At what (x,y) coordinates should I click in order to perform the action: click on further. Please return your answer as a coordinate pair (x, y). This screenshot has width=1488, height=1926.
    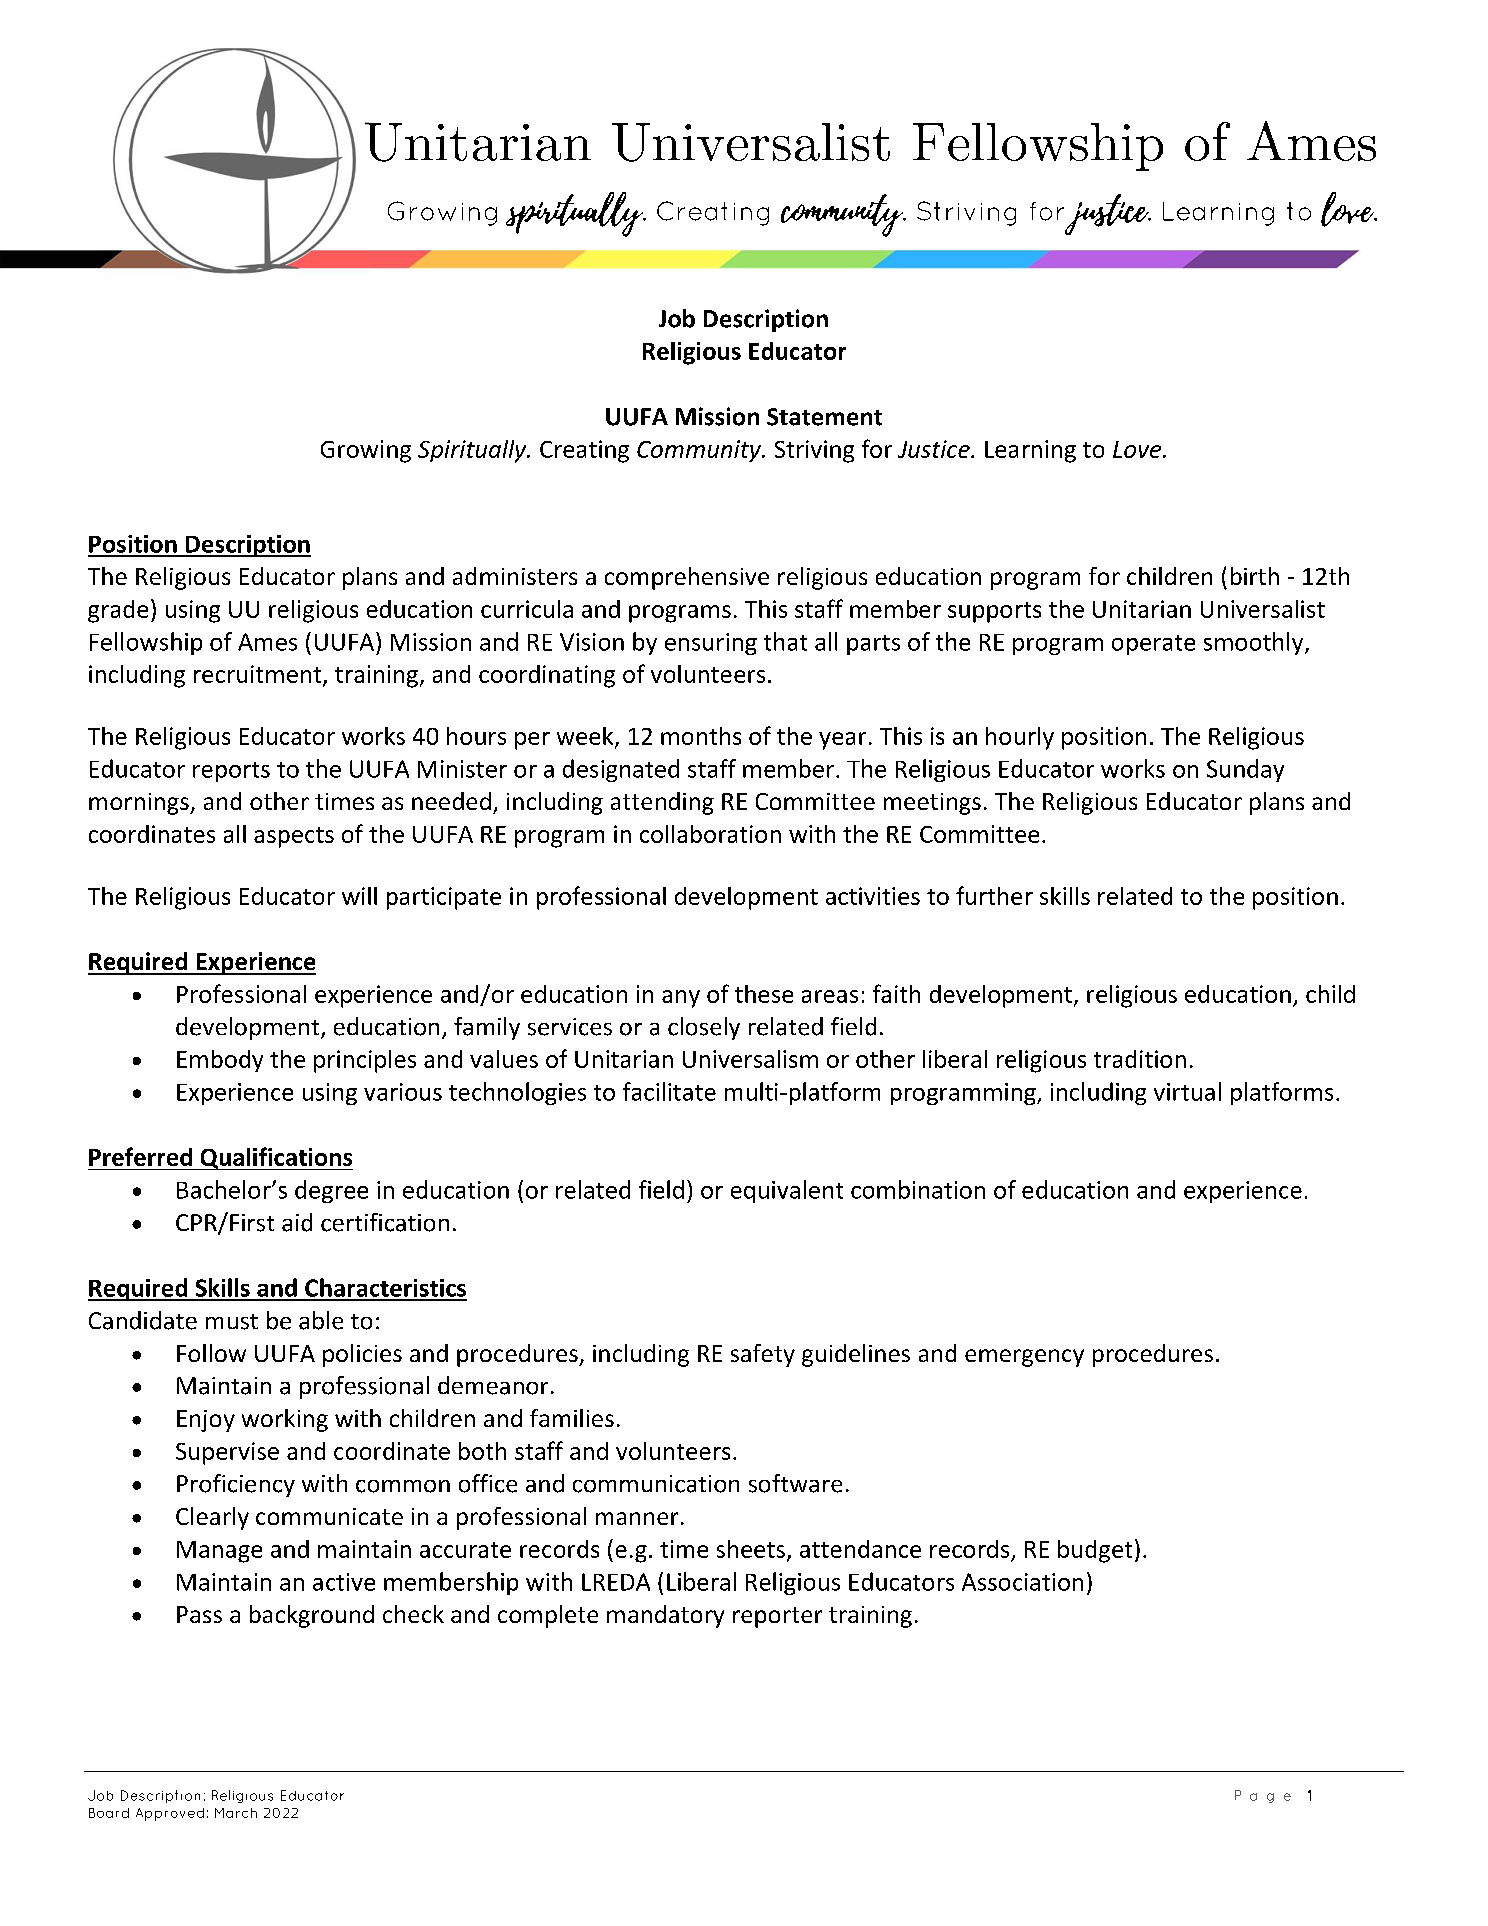
    Looking at the image, I should click on (994, 895).
